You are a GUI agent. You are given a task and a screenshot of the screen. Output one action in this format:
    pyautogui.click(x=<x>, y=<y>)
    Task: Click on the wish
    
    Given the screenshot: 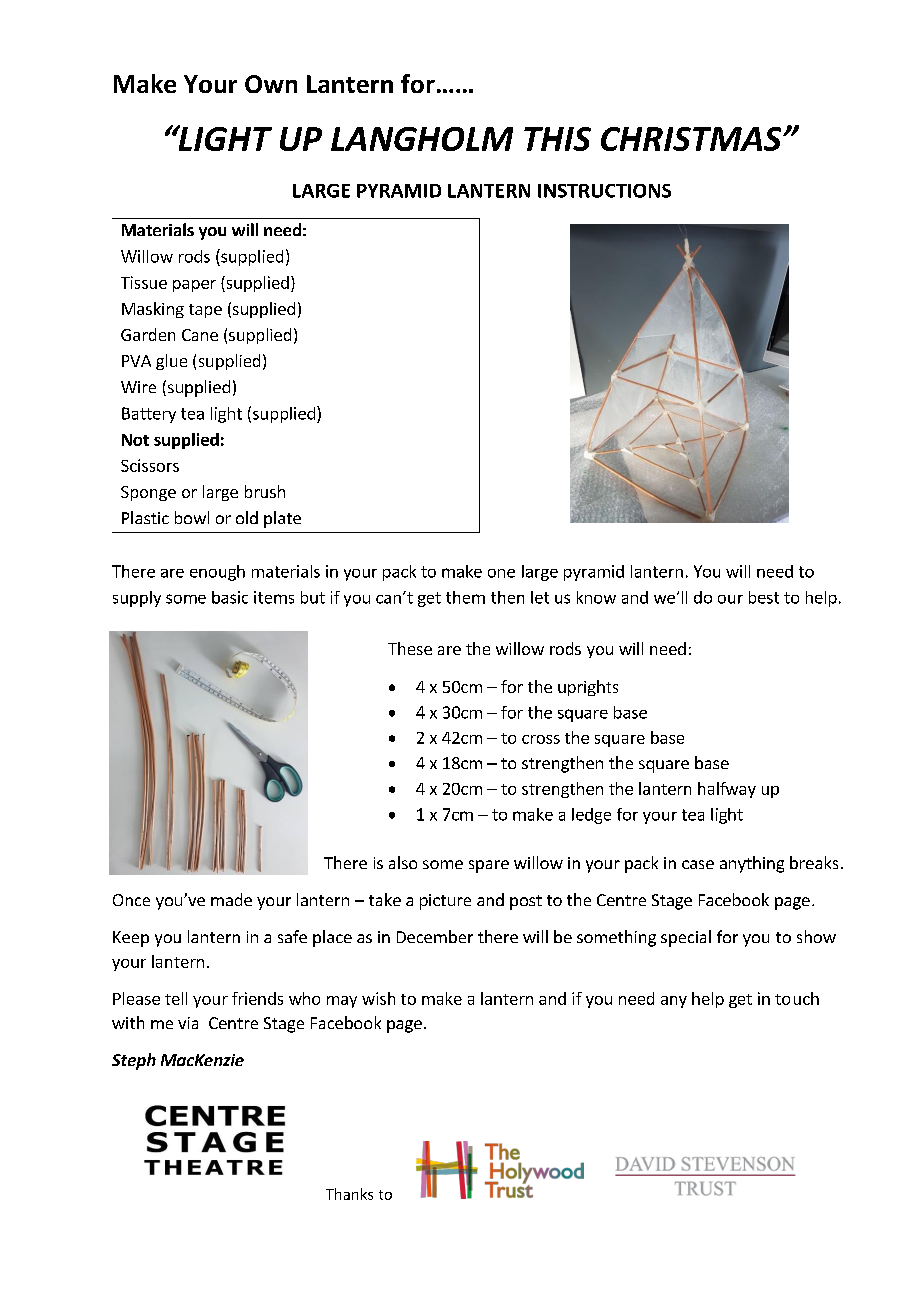 What is the action you would take?
    pyautogui.click(x=378, y=998)
